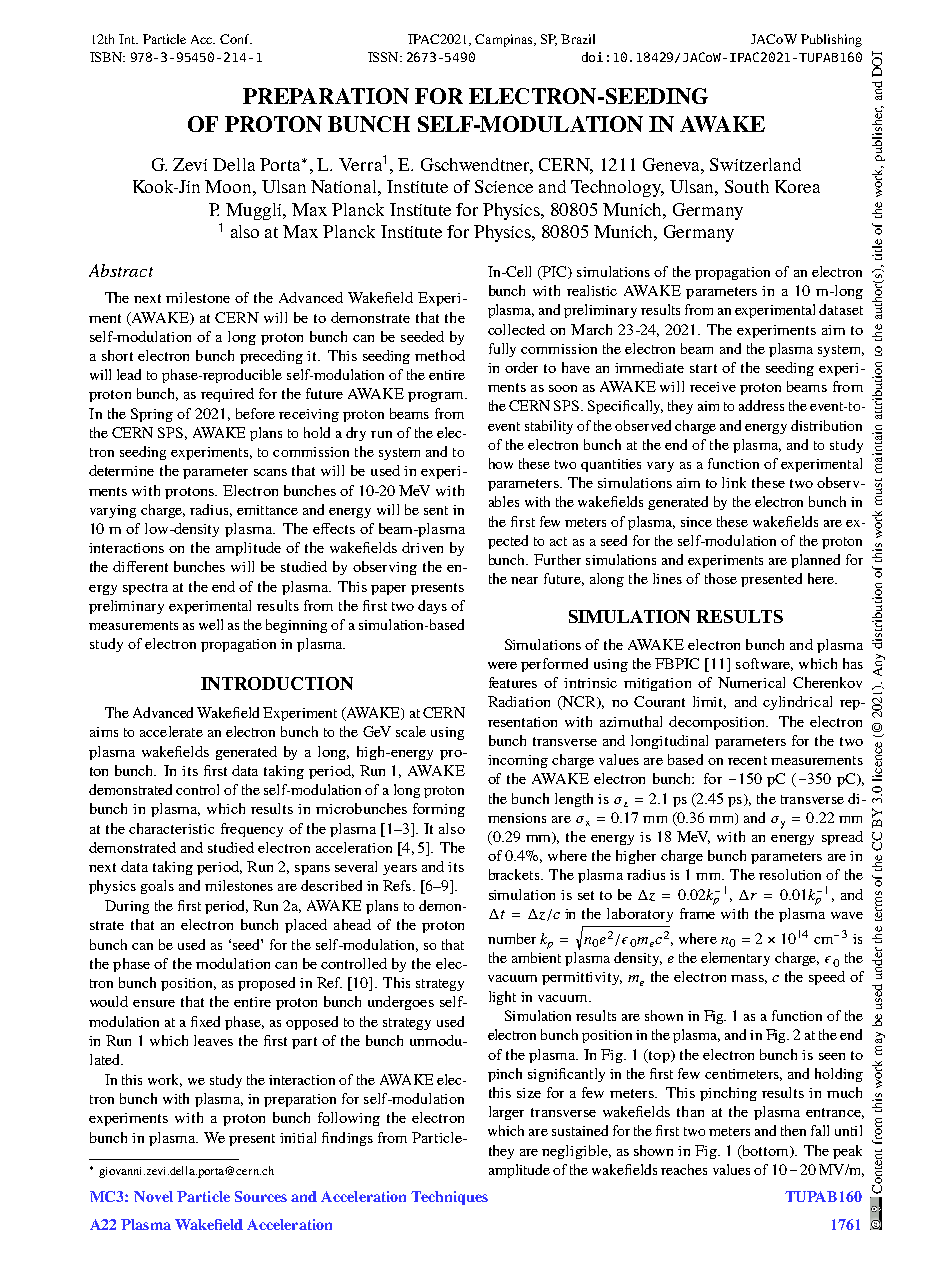  What do you see at coordinates (831, 40) in the page?
I see `Publishing` at bounding box center [831, 40].
